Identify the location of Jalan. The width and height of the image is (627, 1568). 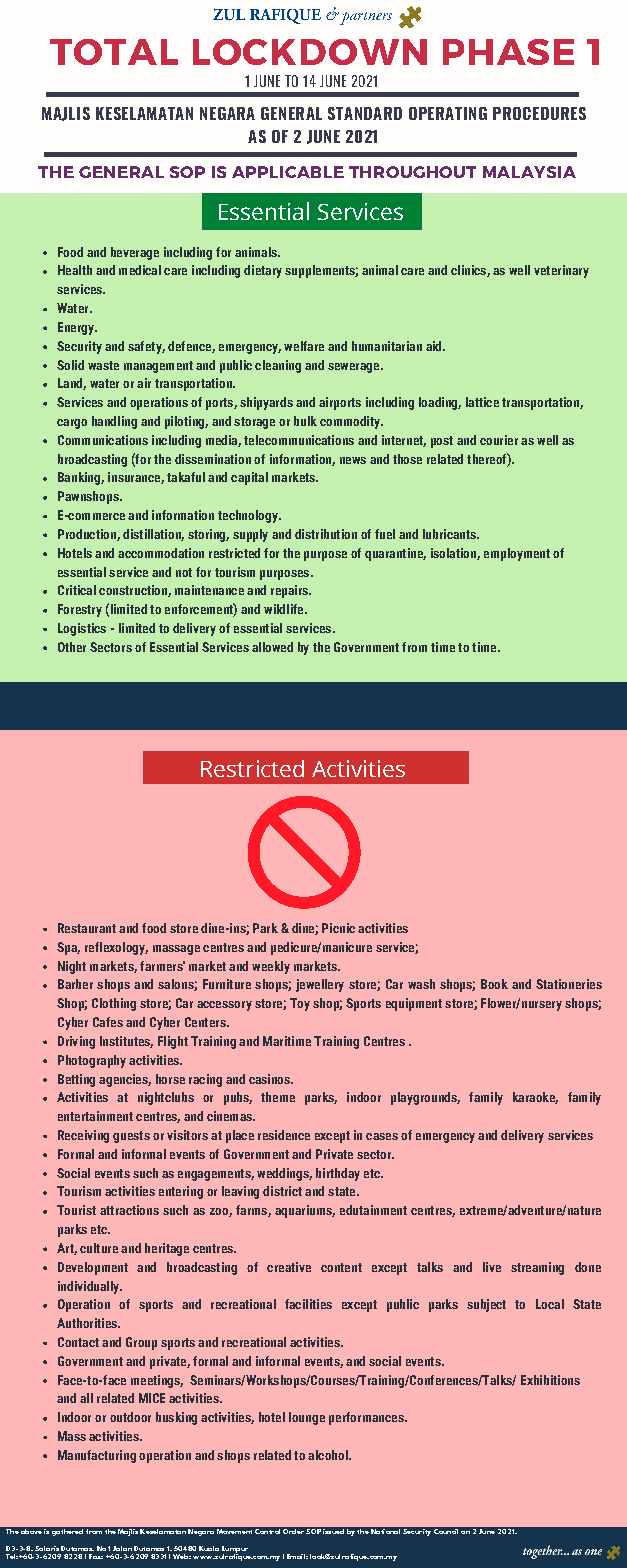
(122, 1548).
